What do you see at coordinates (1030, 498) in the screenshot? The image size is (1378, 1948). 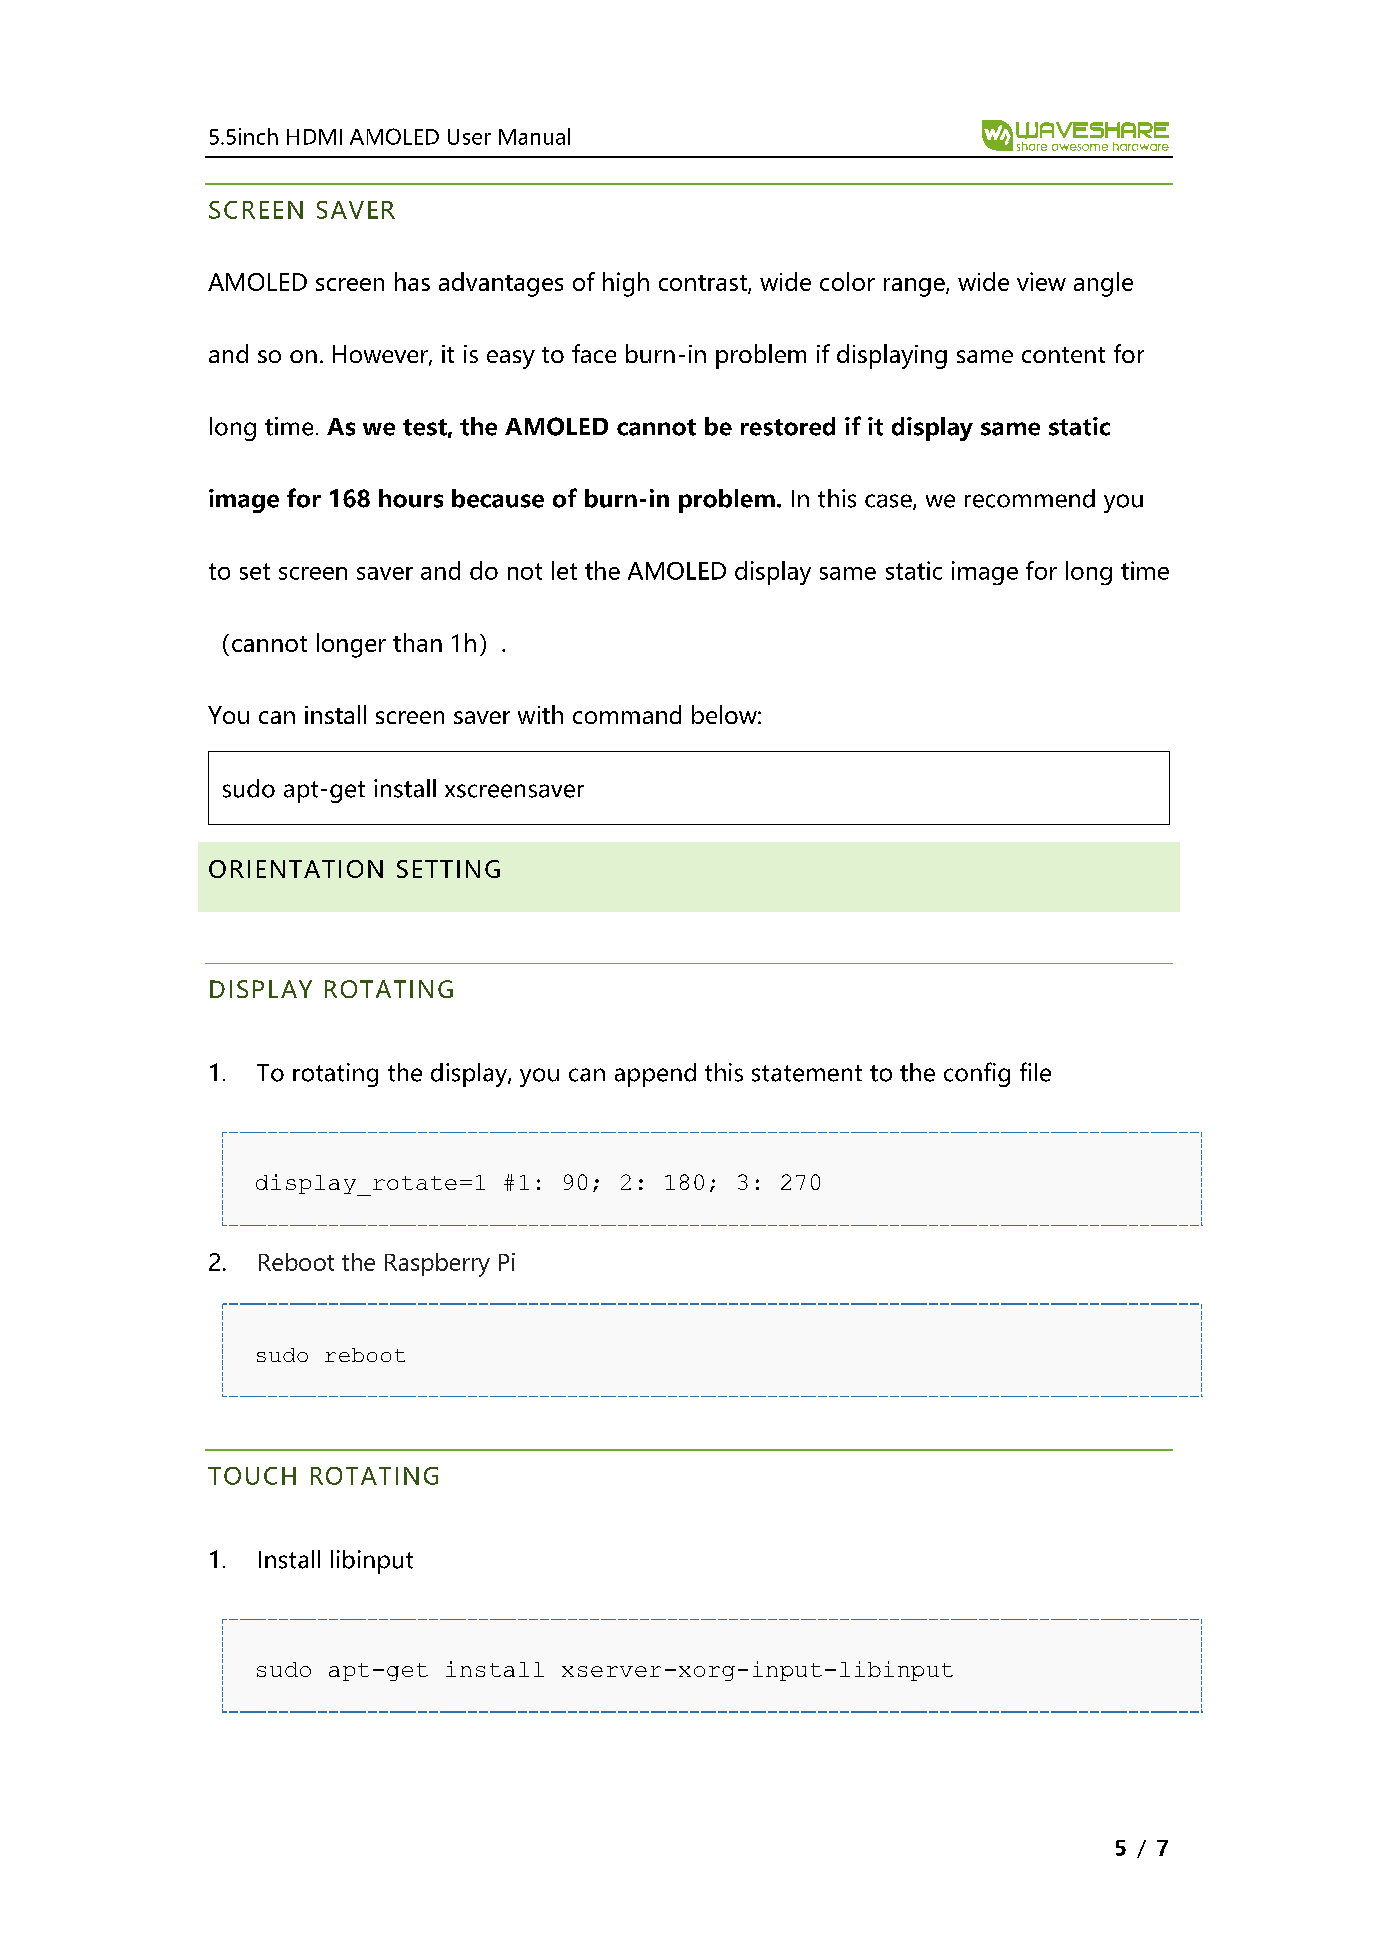 I see `recommend` at bounding box center [1030, 498].
